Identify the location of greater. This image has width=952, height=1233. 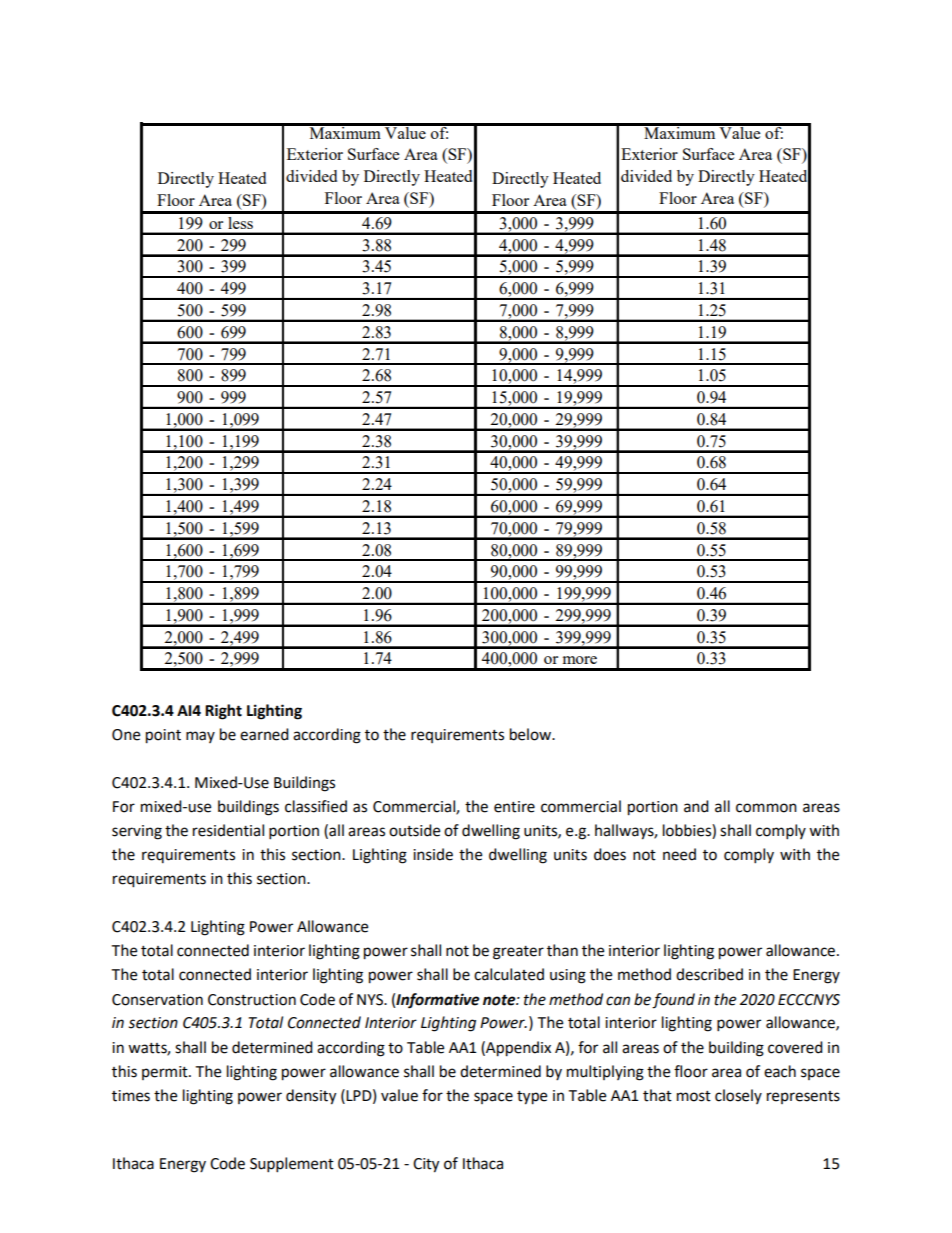
(518, 953).
